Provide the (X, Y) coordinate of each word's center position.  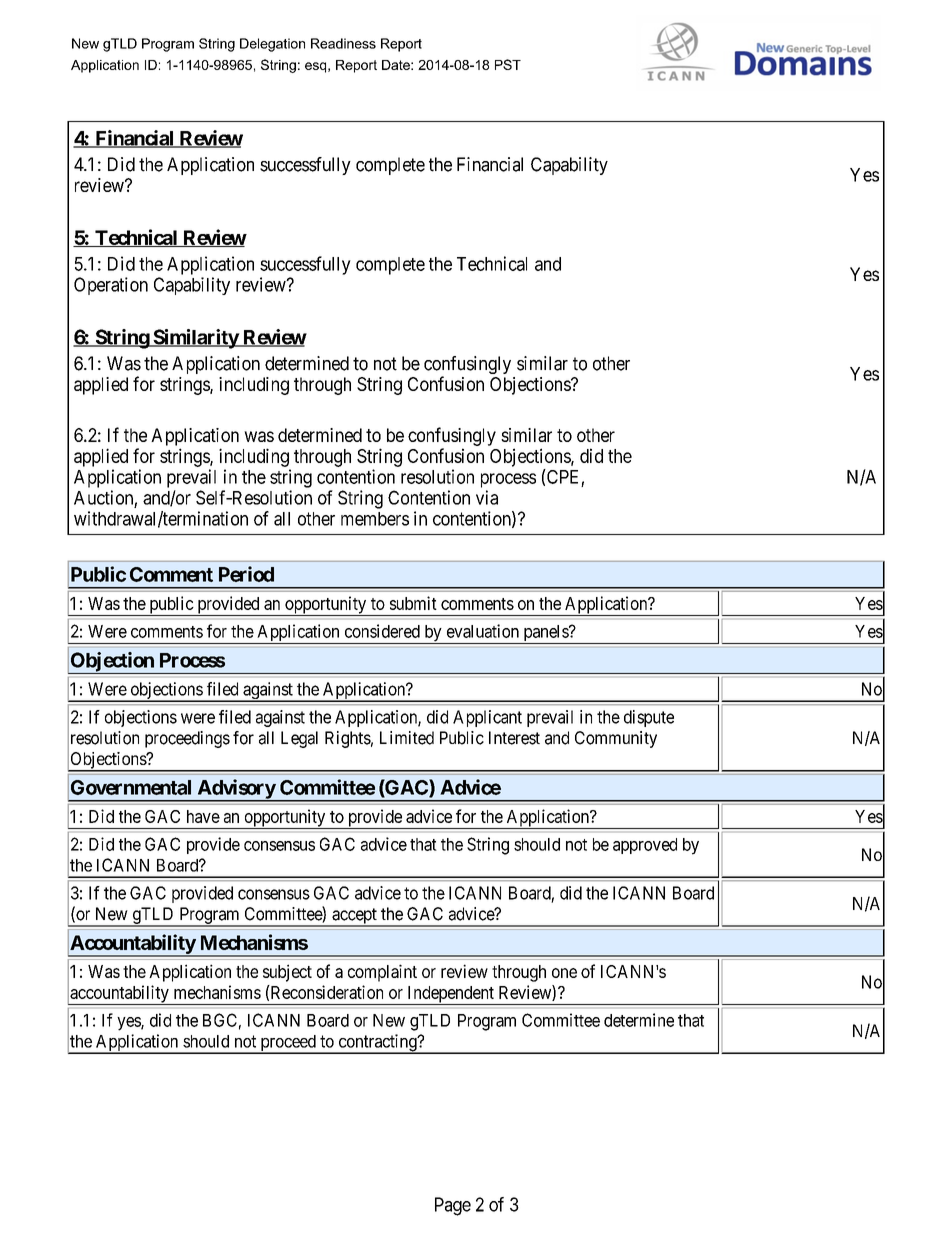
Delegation (272, 45)
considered (382, 631)
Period (246, 574)
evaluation (483, 631)
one (564, 973)
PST (508, 64)
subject (287, 973)
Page (453, 1206)
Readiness (343, 43)
